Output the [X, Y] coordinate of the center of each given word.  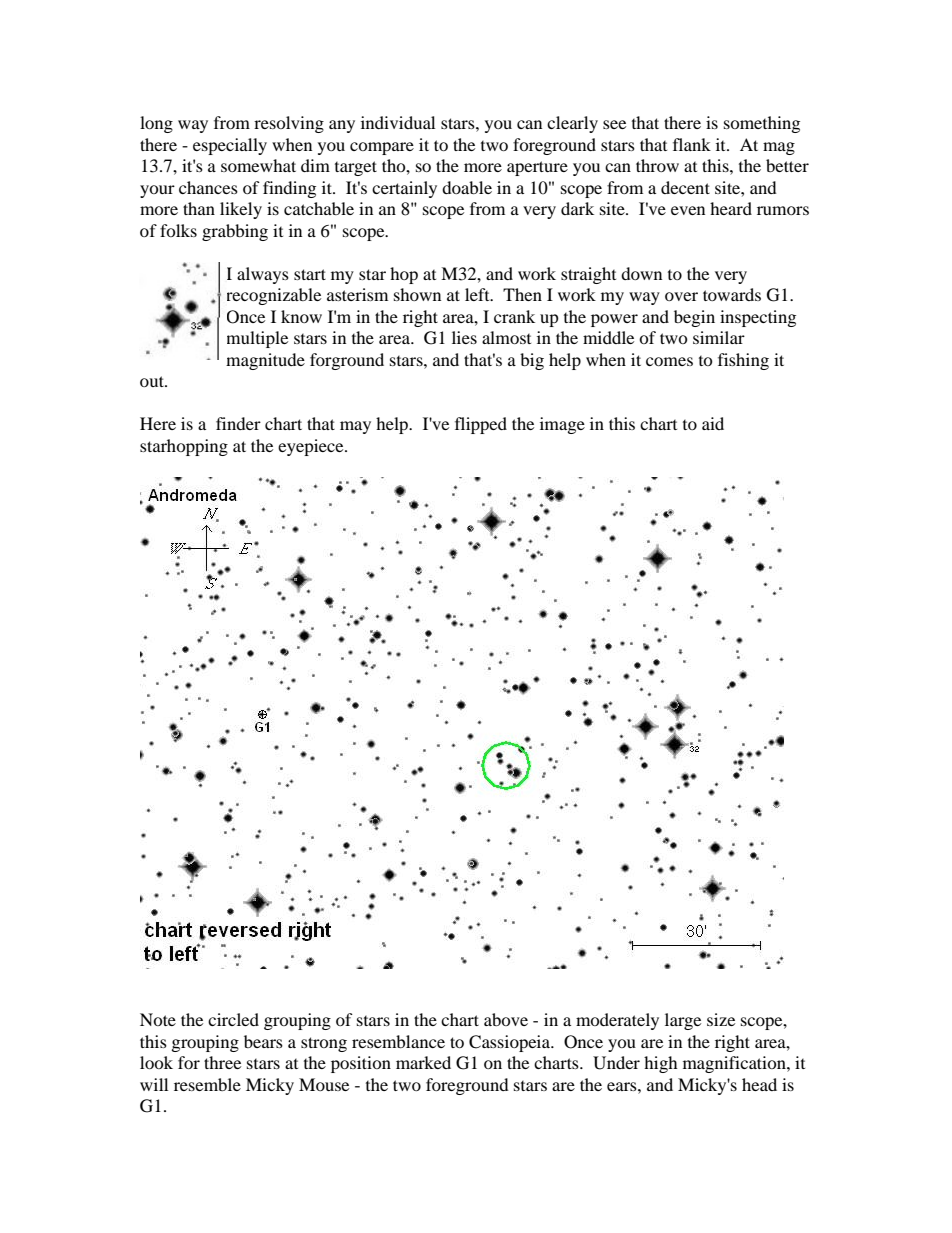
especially [230, 146]
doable [467, 187]
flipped [481, 425]
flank [692, 144]
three [222, 1062]
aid [713, 423]
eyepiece [312, 447]
